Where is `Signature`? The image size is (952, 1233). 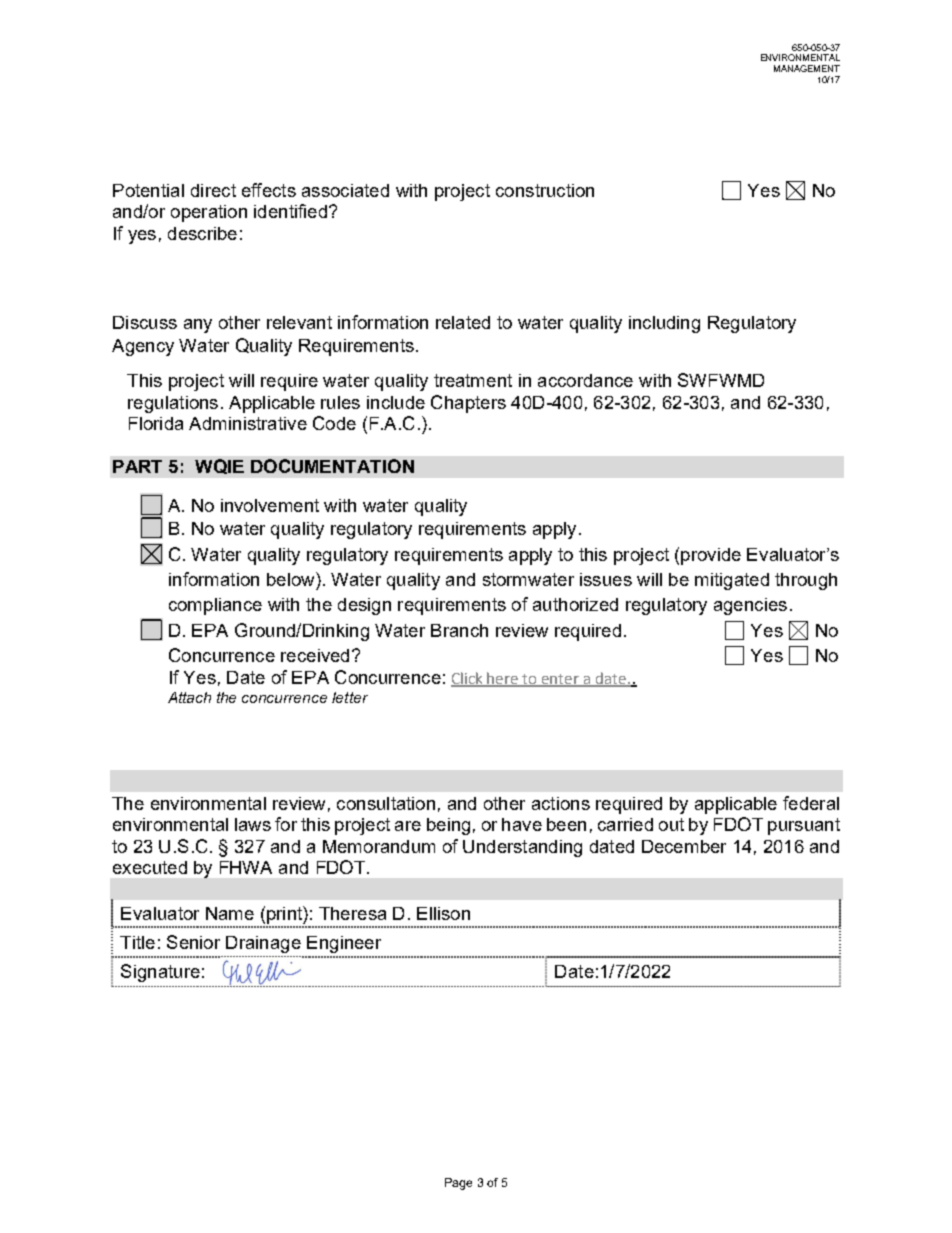
Signature is located at coordinates (160, 973).
